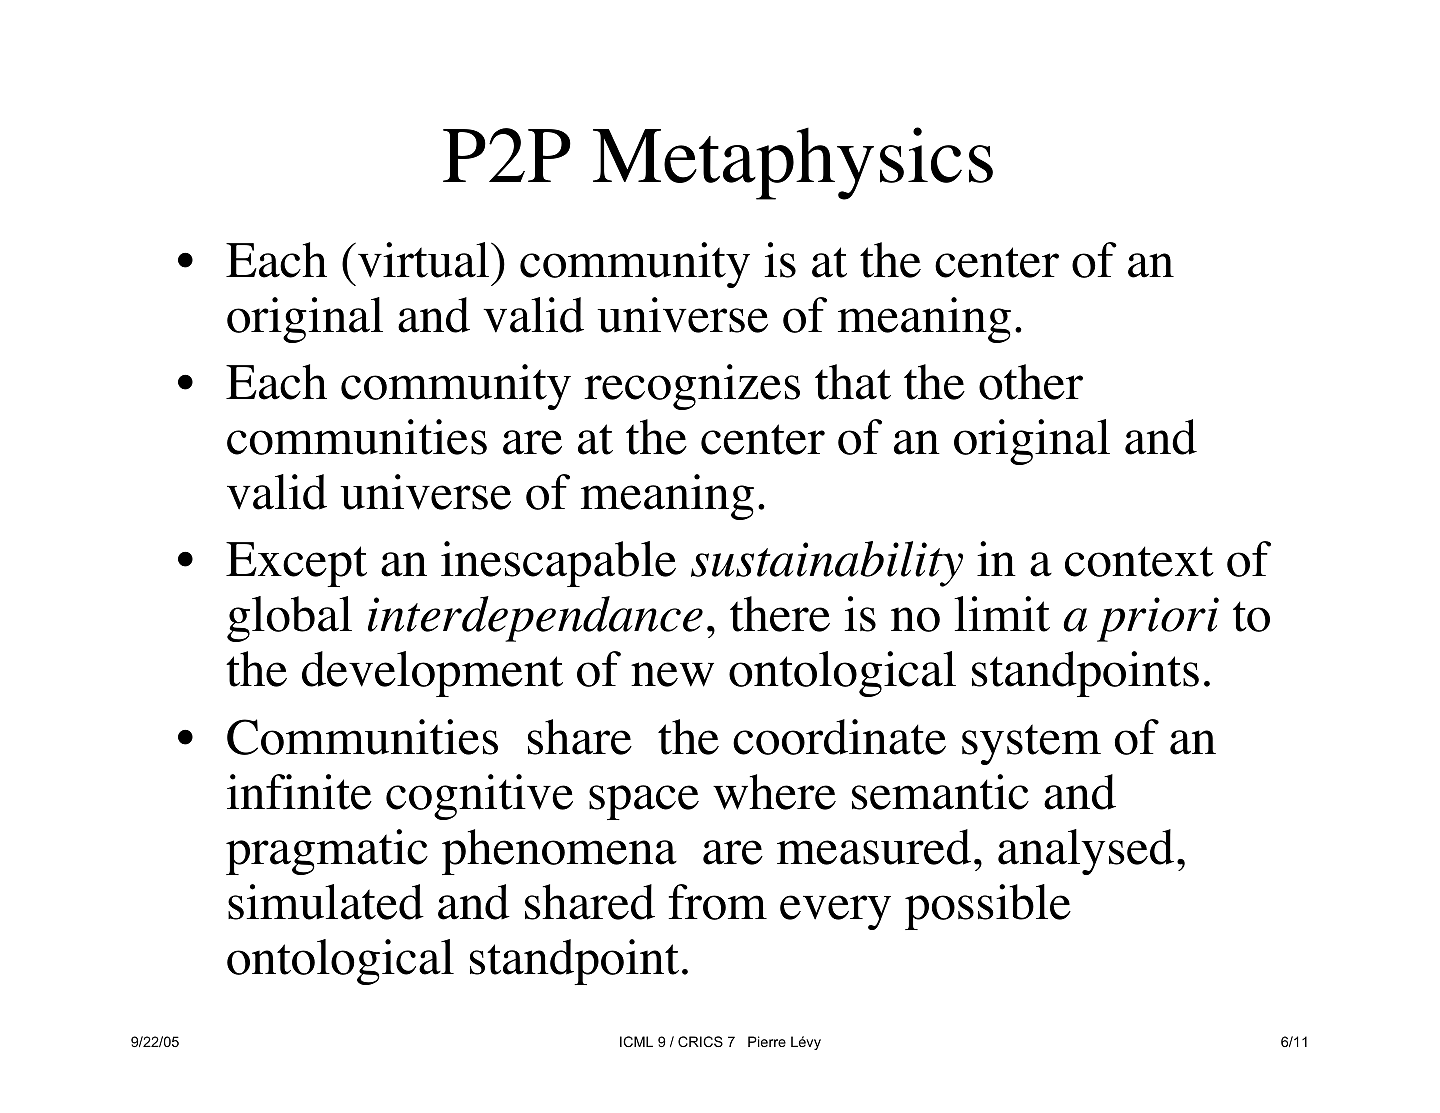 The width and height of the document is (1440, 1113). What do you see at coordinates (432, 674) in the document?
I see `development` at bounding box center [432, 674].
